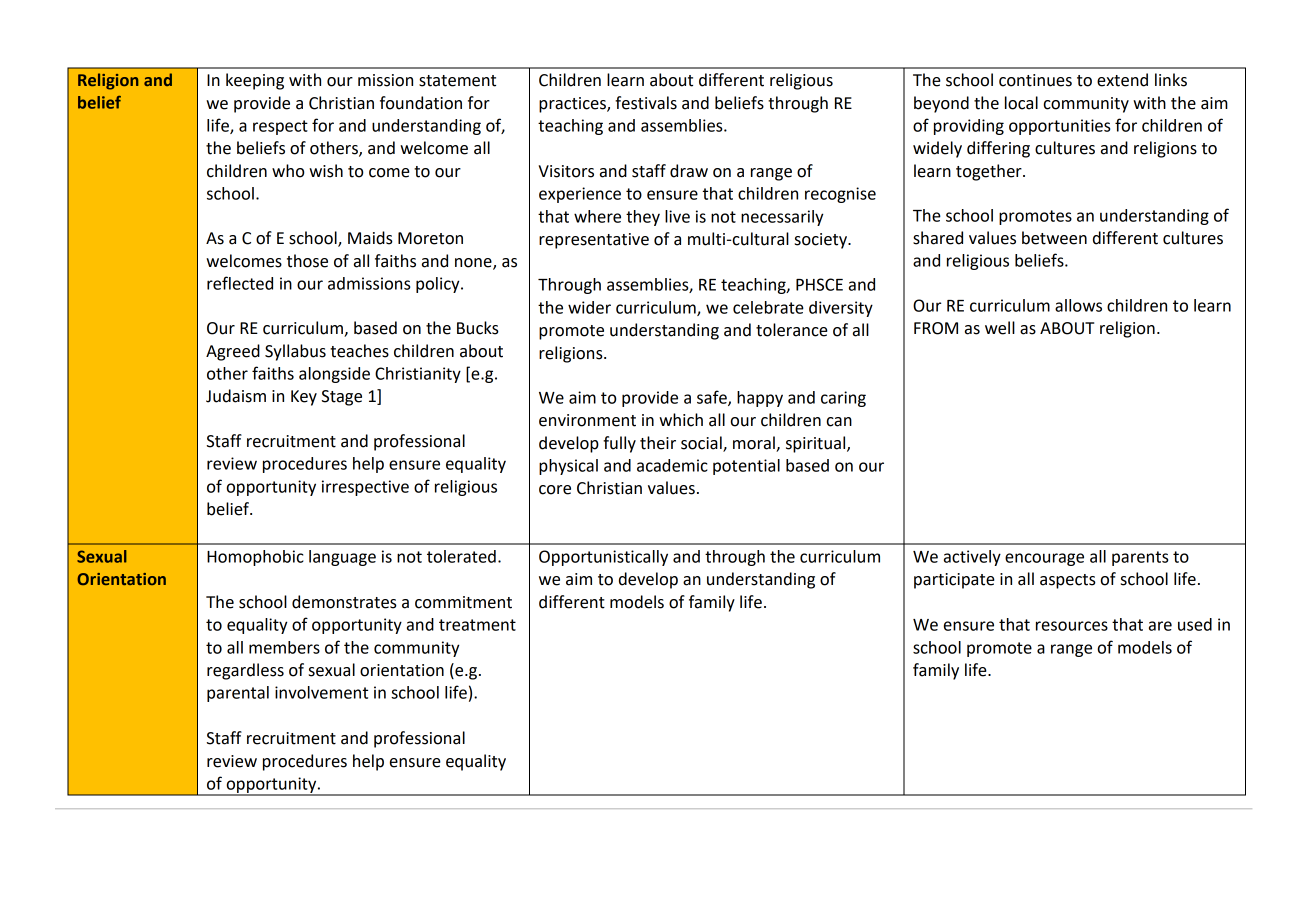  What do you see at coordinates (1021, 103) in the document?
I see `local` at bounding box center [1021, 103].
